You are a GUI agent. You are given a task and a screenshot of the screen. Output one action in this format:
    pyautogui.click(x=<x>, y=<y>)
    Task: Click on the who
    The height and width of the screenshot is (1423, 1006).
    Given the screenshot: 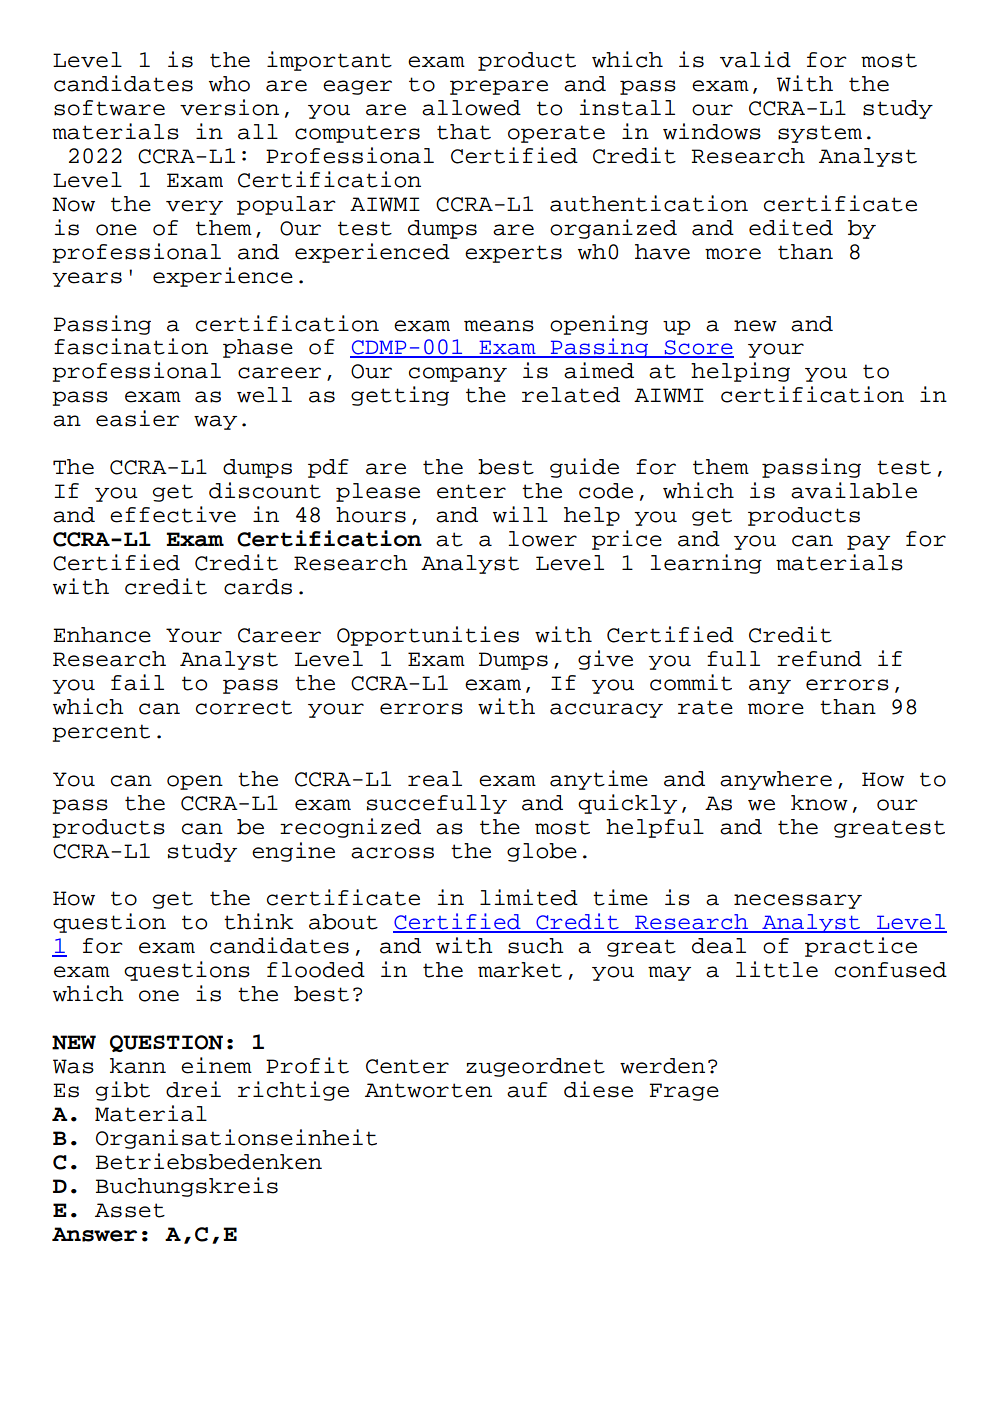 What is the action you would take?
    pyautogui.click(x=229, y=84)
